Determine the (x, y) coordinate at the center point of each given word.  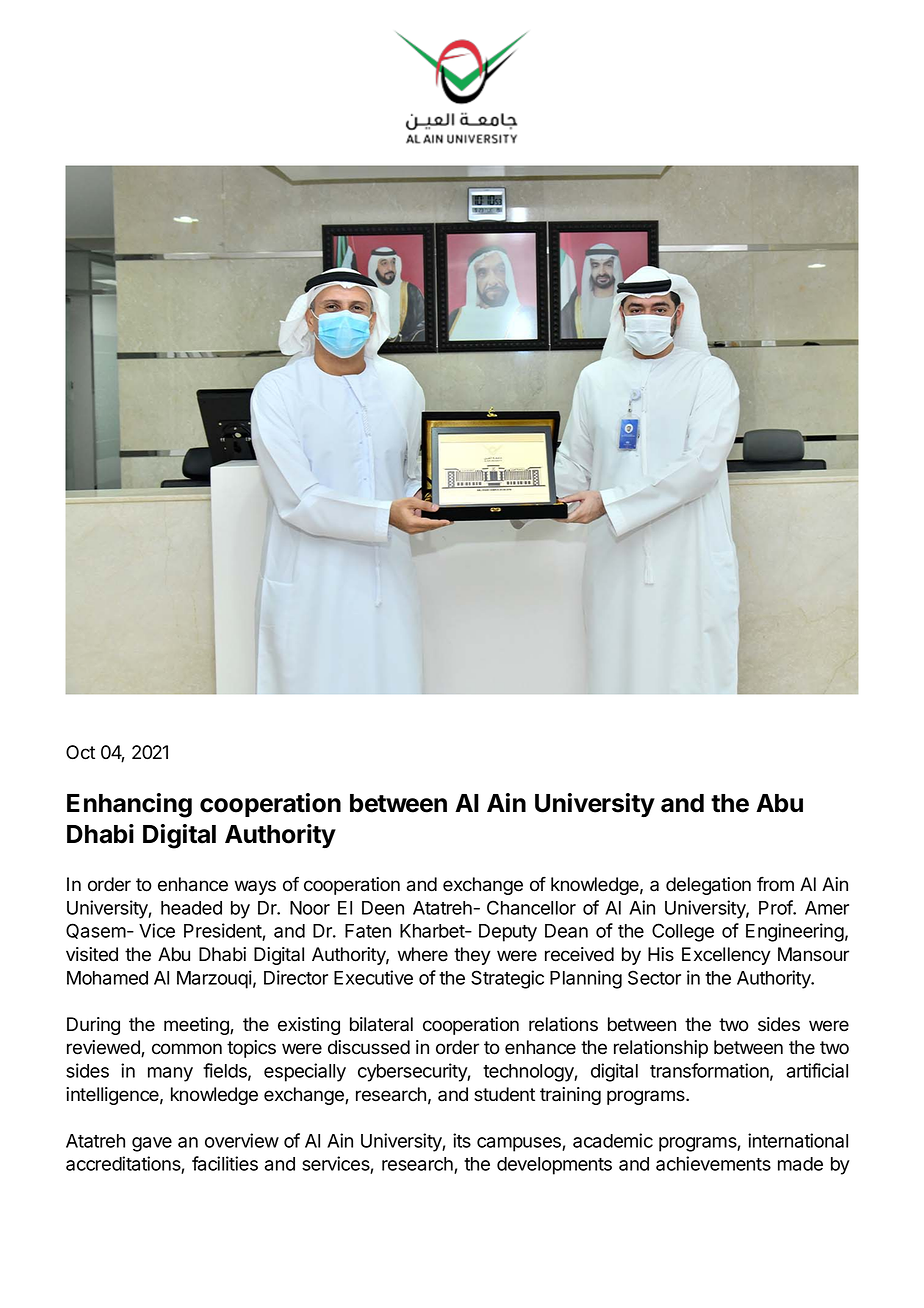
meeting (197, 1026)
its (462, 1140)
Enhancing (129, 805)
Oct (80, 752)
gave (152, 1144)
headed (191, 908)
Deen (383, 908)
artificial (817, 1070)
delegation (708, 886)
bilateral (381, 1024)
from (775, 884)
